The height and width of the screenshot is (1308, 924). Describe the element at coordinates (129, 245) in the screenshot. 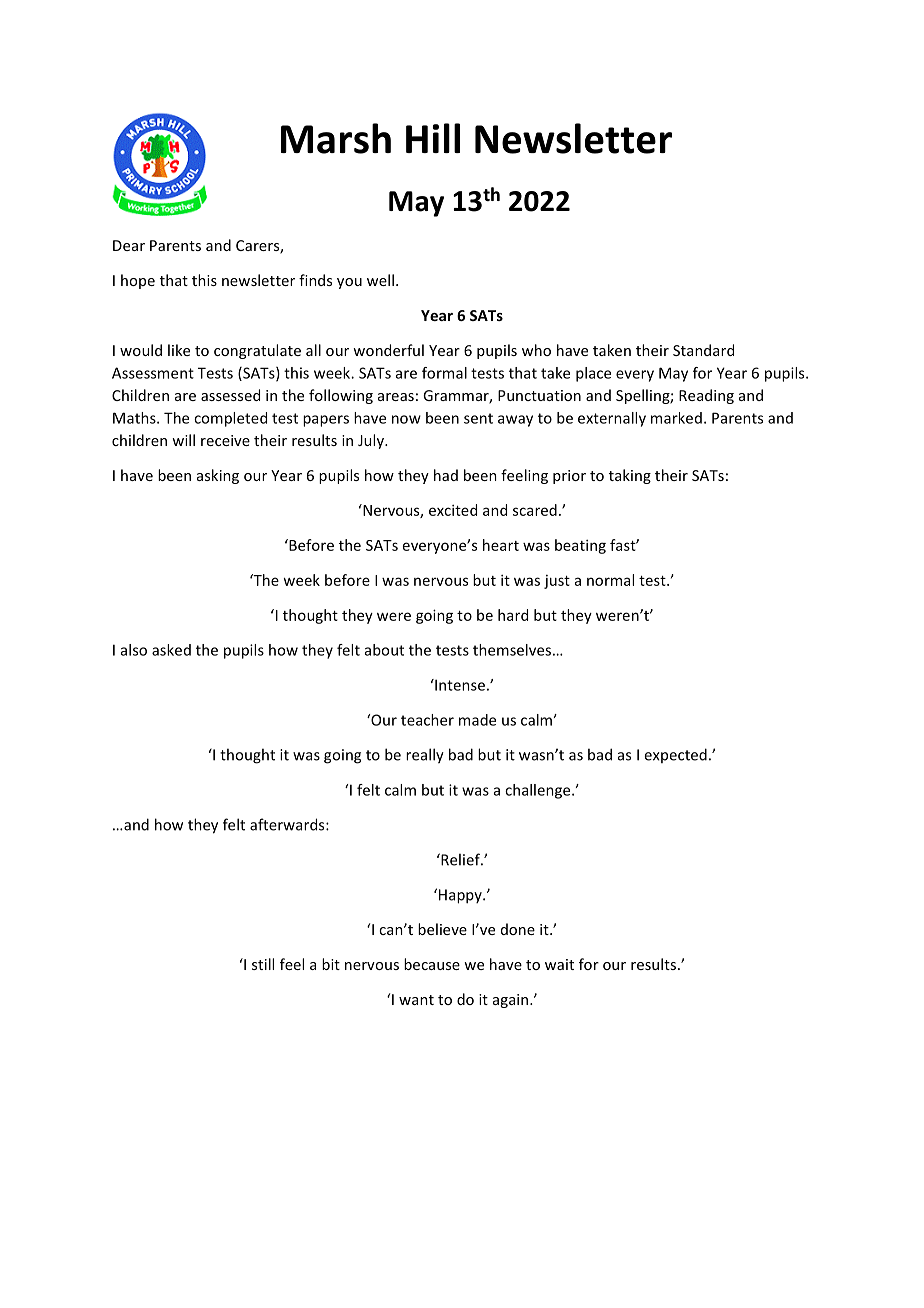

I see `Dear` at that location.
